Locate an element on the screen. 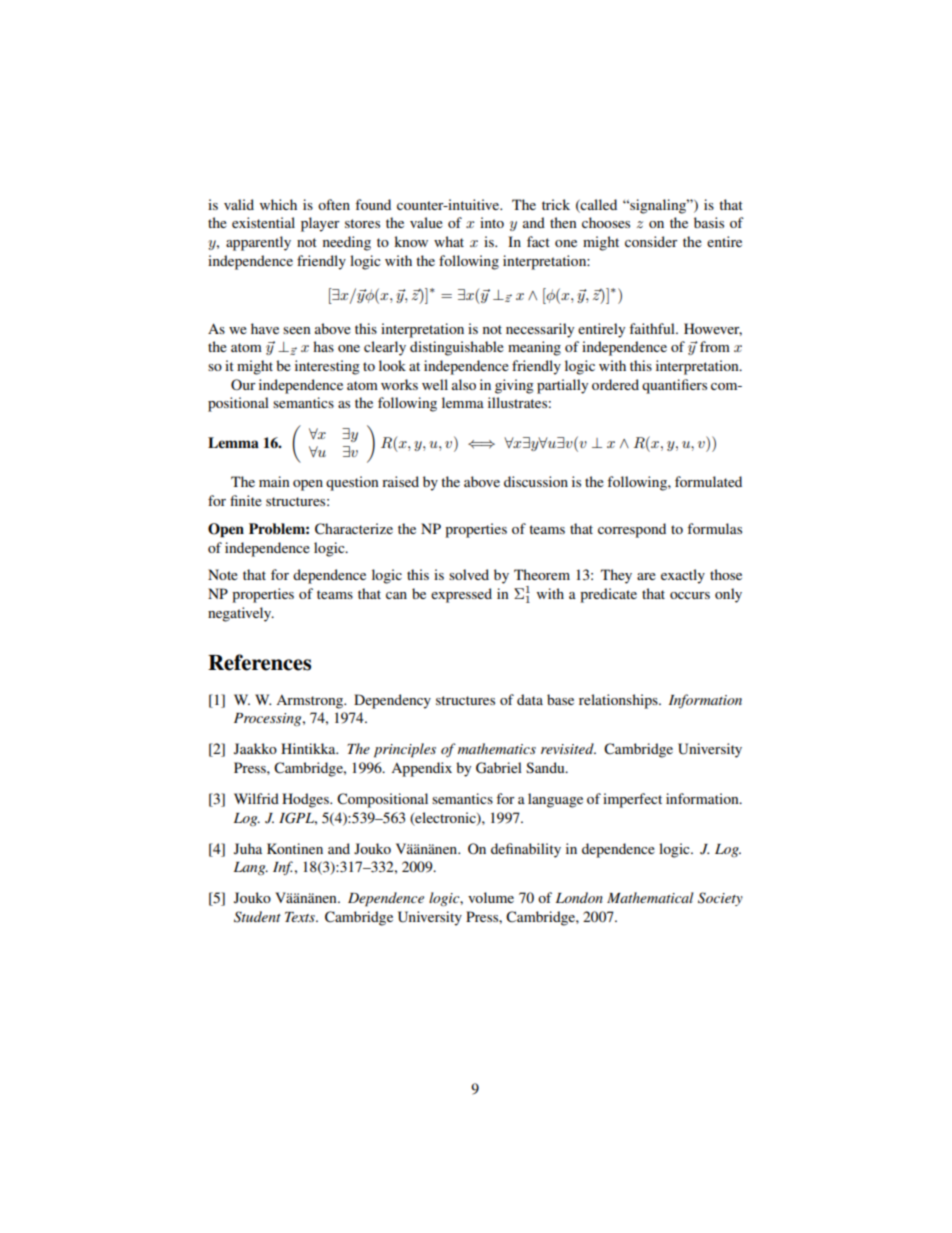 The image size is (952, 1233). into is located at coordinates (492, 222).
